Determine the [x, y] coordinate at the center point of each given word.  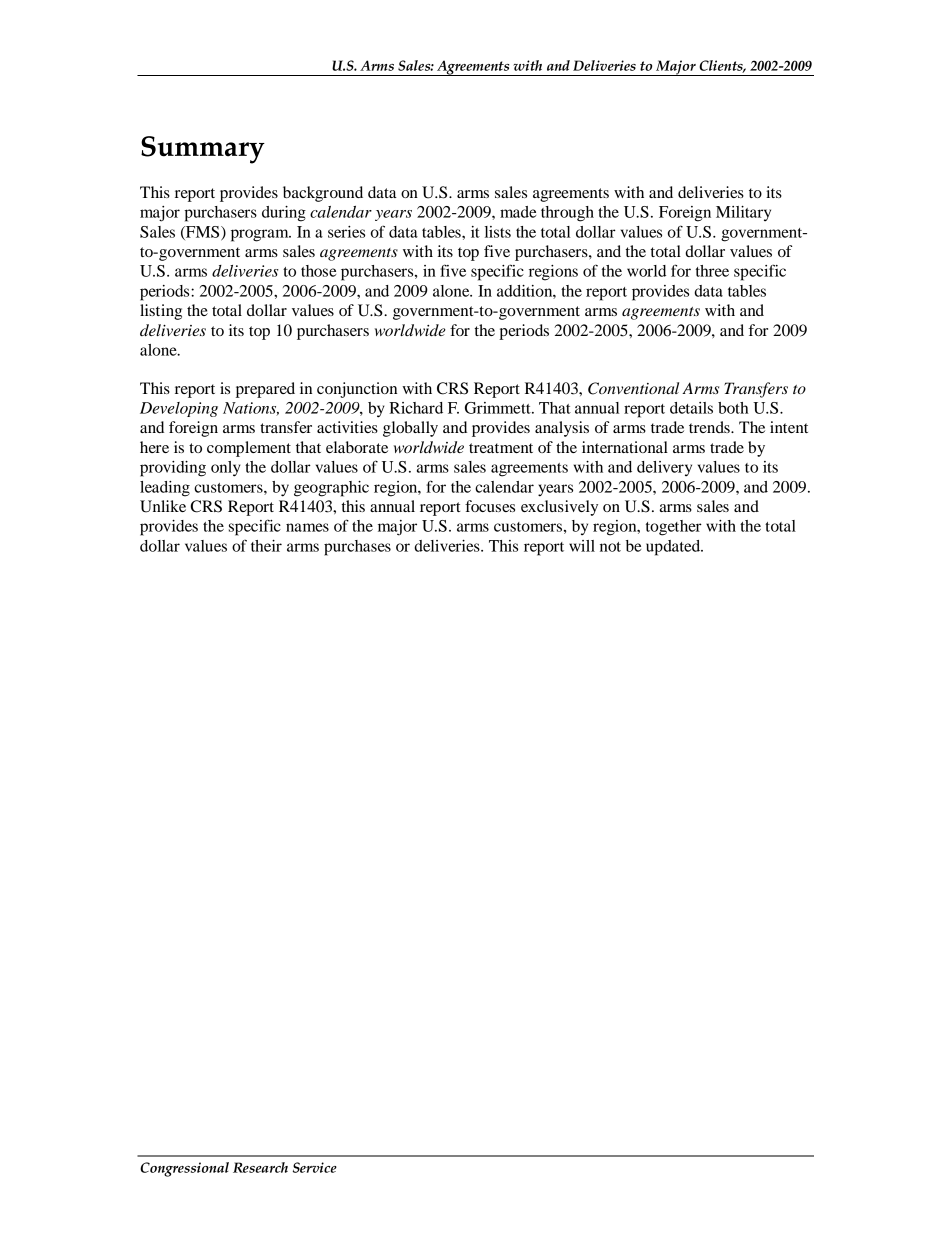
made [518, 212]
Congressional [184, 1169]
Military [743, 213]
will [582, 546]
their [266, 546]
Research [260, 1167]
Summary [203, 150]
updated [674, 548]
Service [315, 1167]
